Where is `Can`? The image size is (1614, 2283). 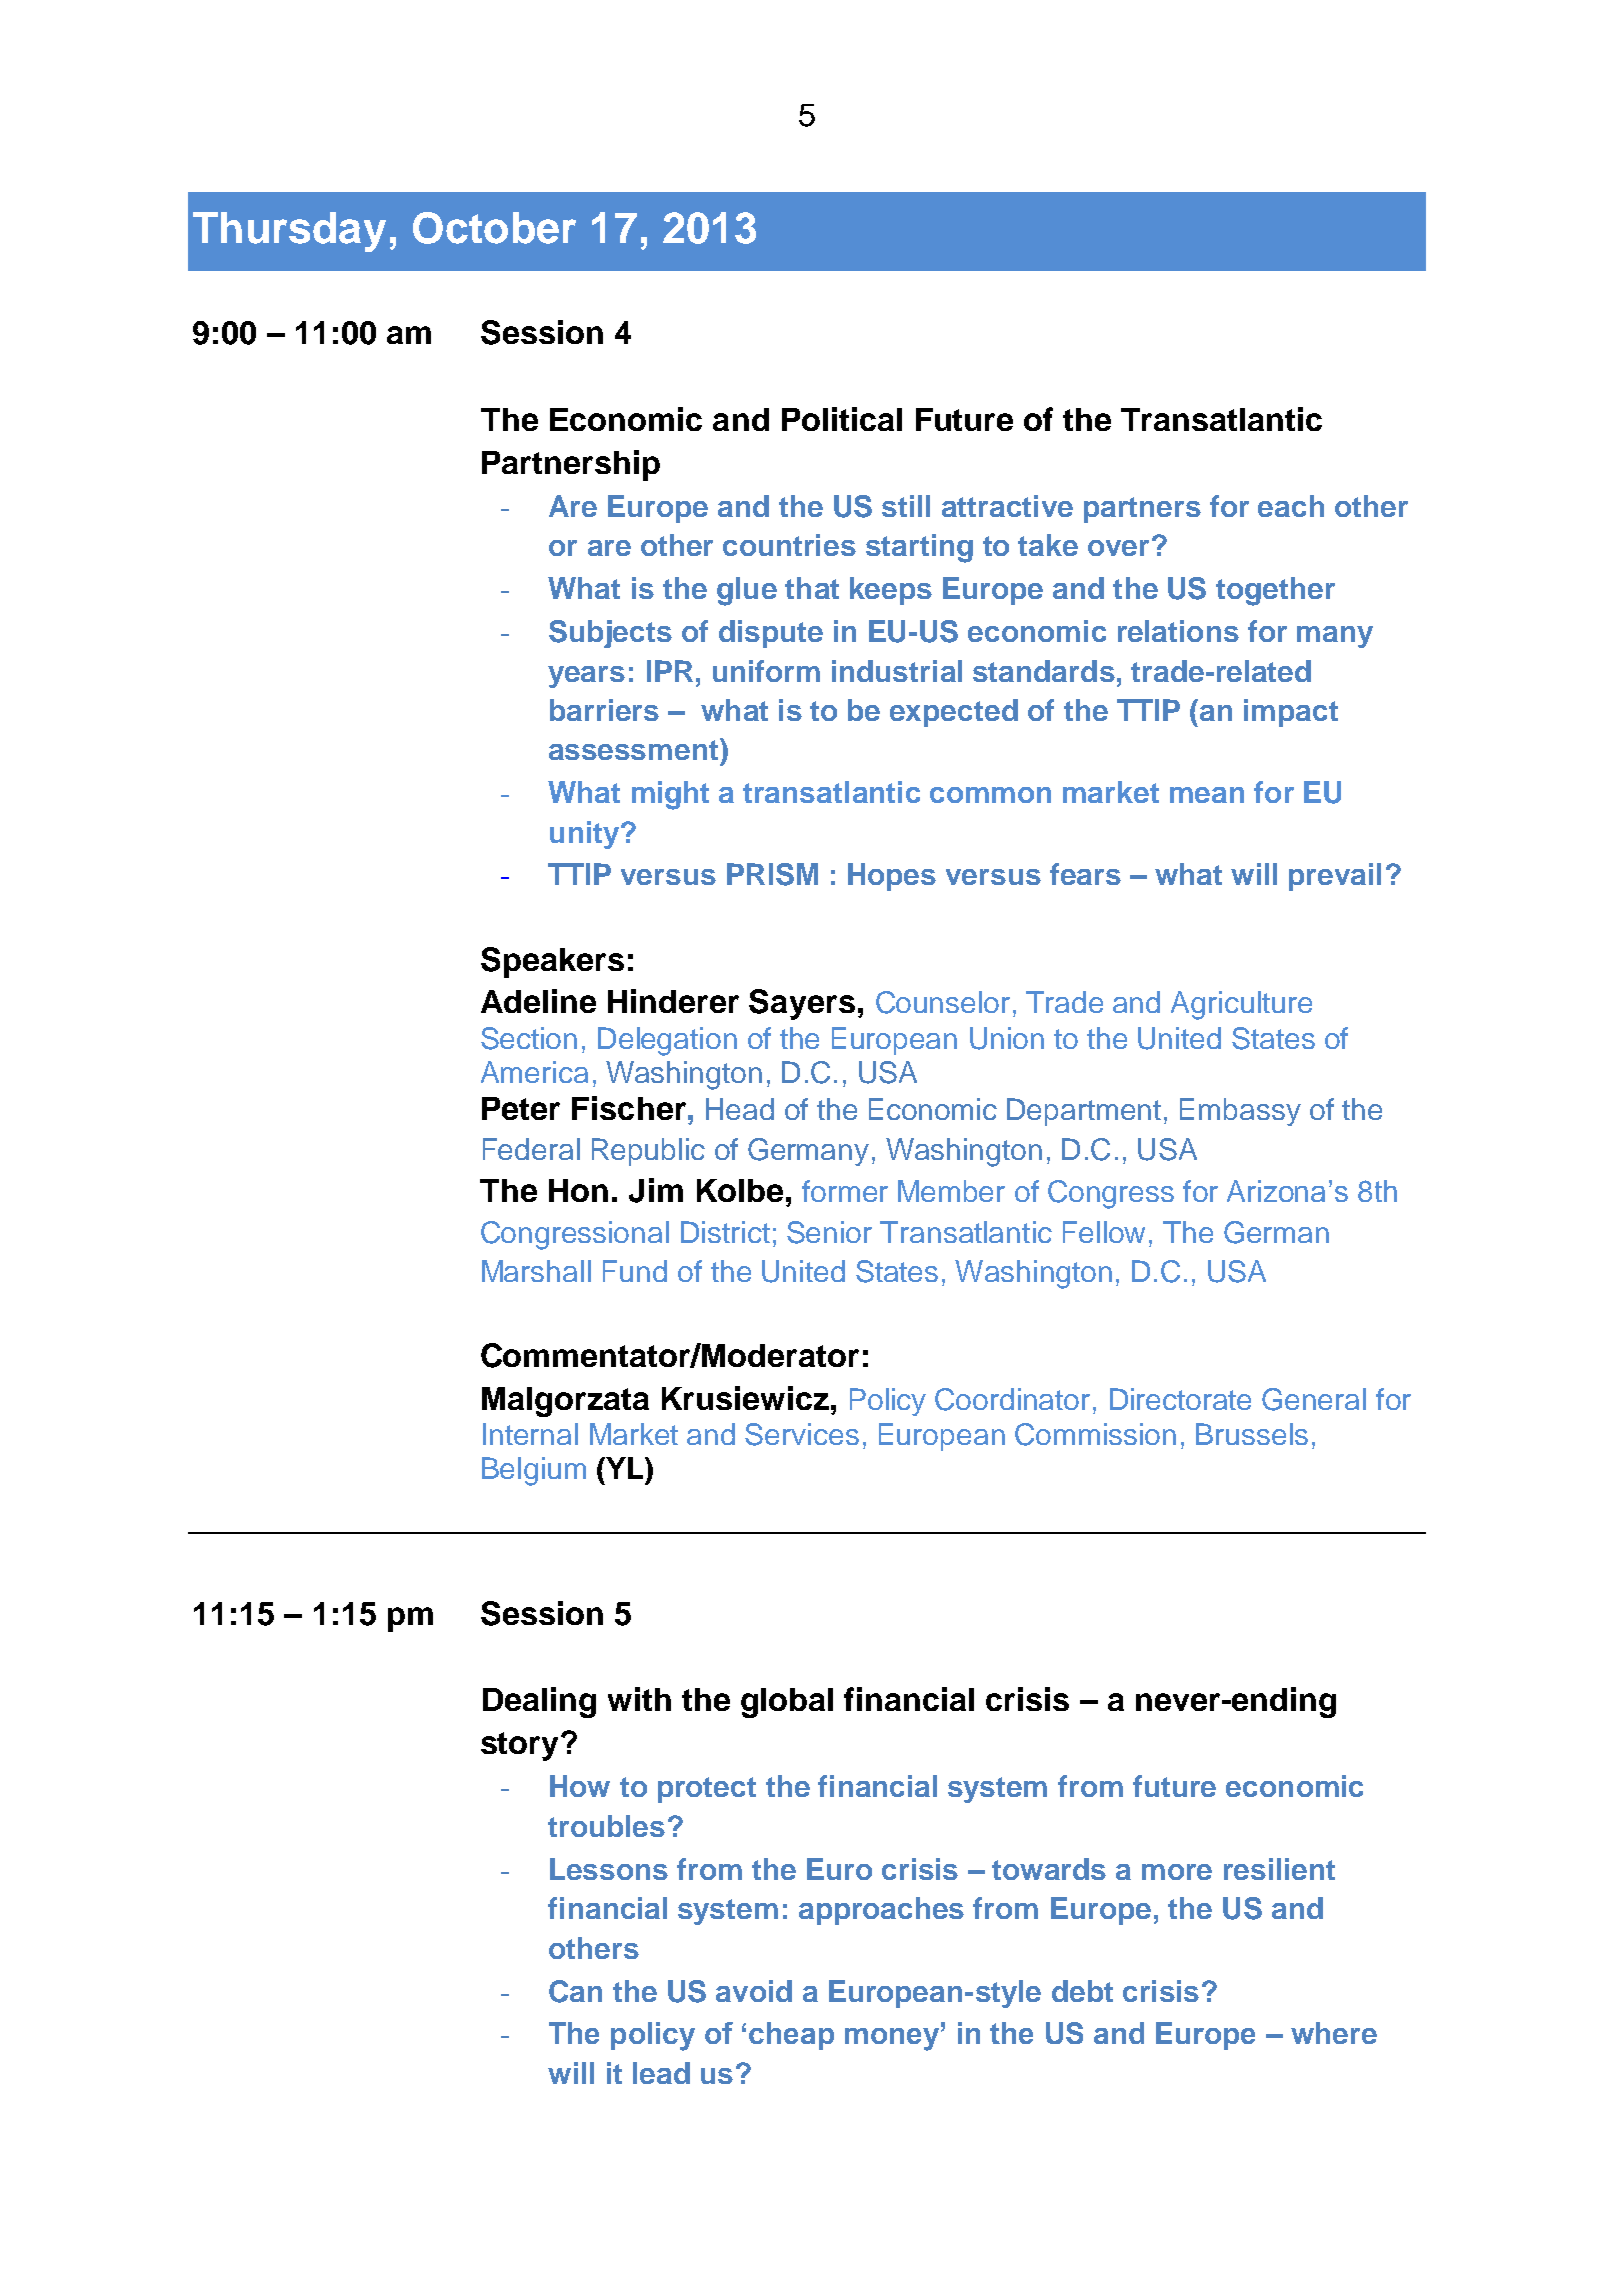 Can is located at coordinates (575, 1991).
